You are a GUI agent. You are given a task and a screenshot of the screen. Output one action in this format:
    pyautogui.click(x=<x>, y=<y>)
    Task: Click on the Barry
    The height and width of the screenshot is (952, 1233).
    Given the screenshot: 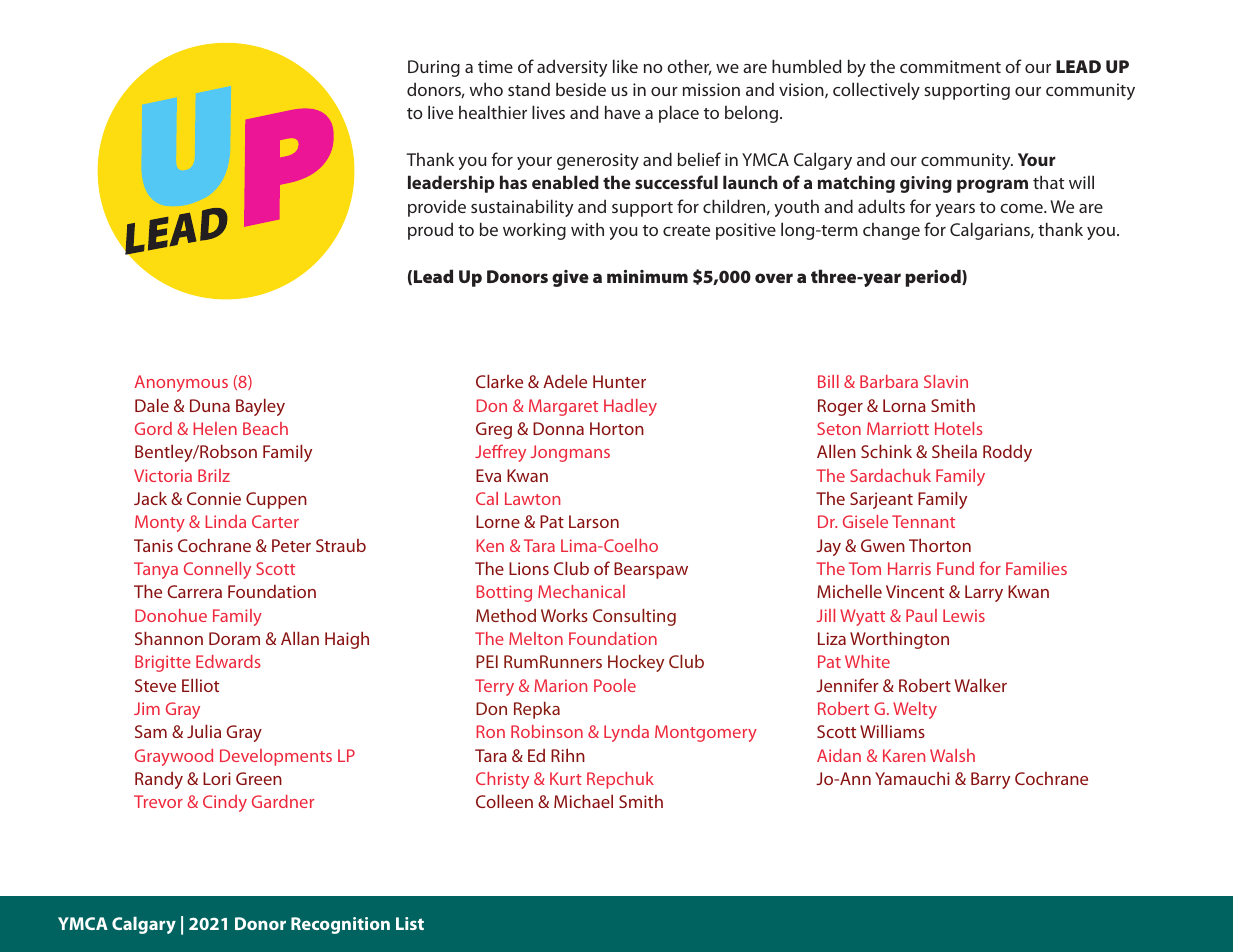 What is the action you would take?
    pyautogui.click(x=990, y=780)
